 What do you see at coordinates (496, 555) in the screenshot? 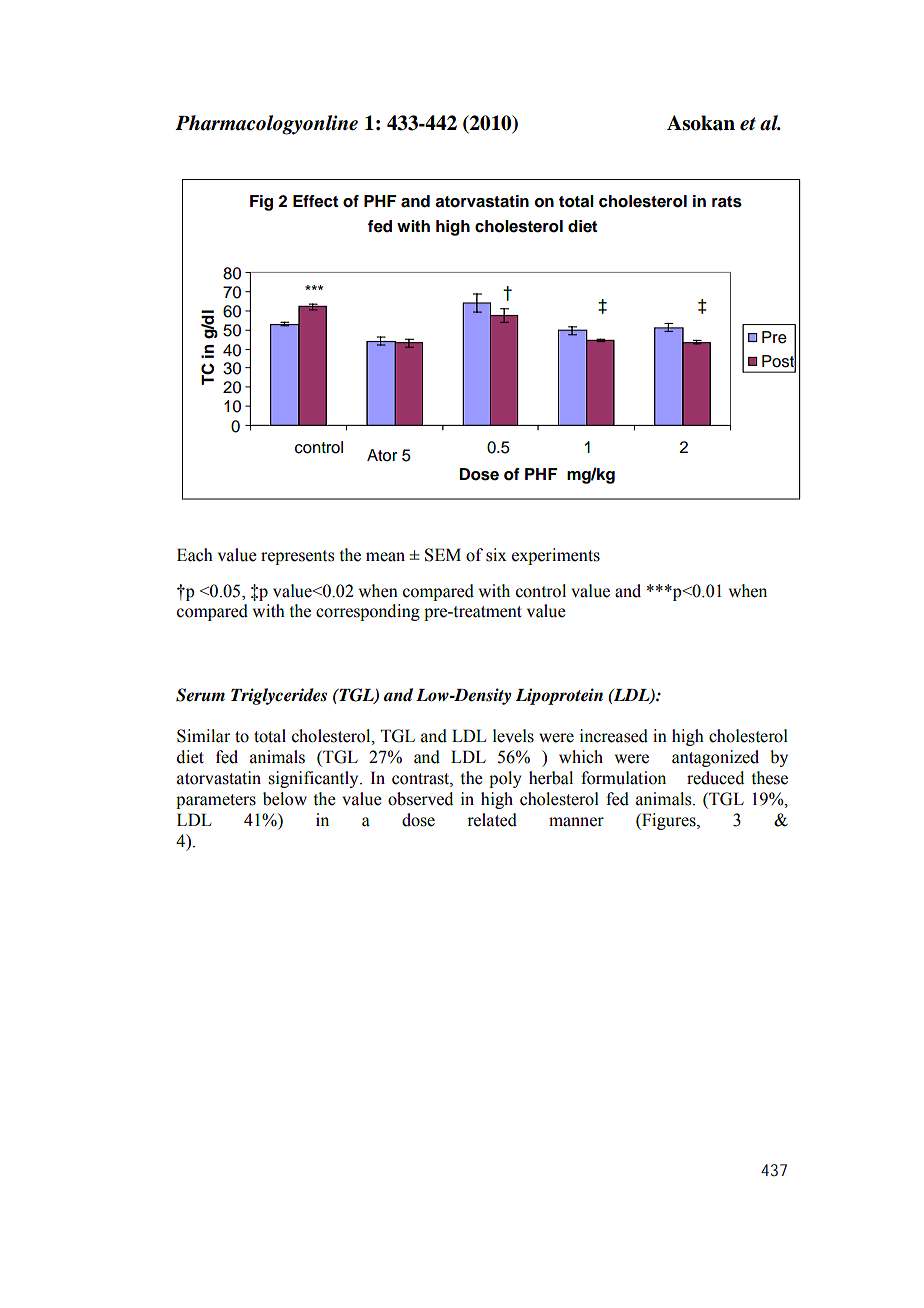
I see `six` at bounding box center [496, 555].
